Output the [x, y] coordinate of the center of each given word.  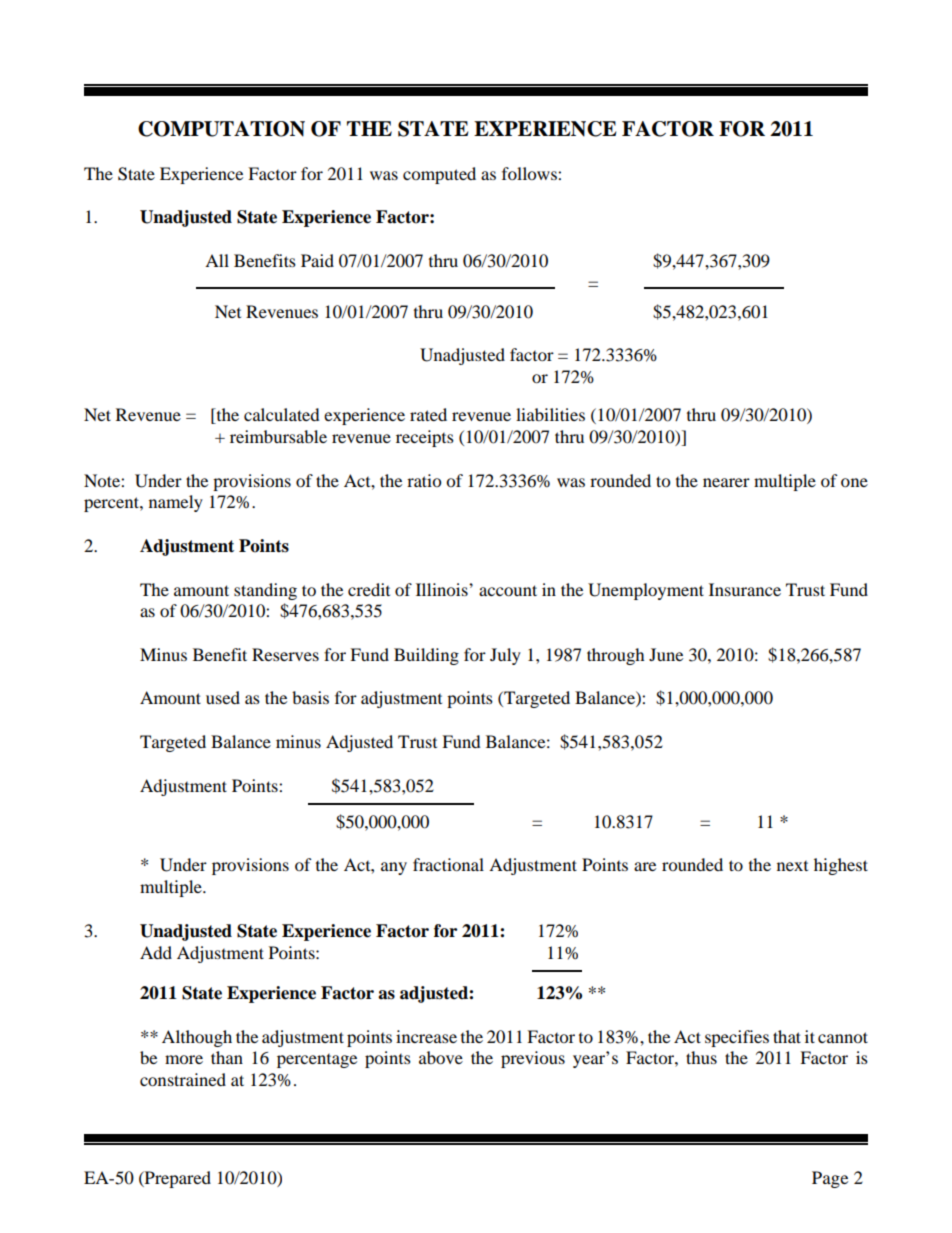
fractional [448, 864]
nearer [726, 482]
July [505, 656]
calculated [282, 414]
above [441, 1057]
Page [830, 1179]
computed [439, 175]
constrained [183, 1079]
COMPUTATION [221, 129]
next [792, 866]
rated [428, 414]
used [223, 697]
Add [156, 952]
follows [530, 173]
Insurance [745, 589]
